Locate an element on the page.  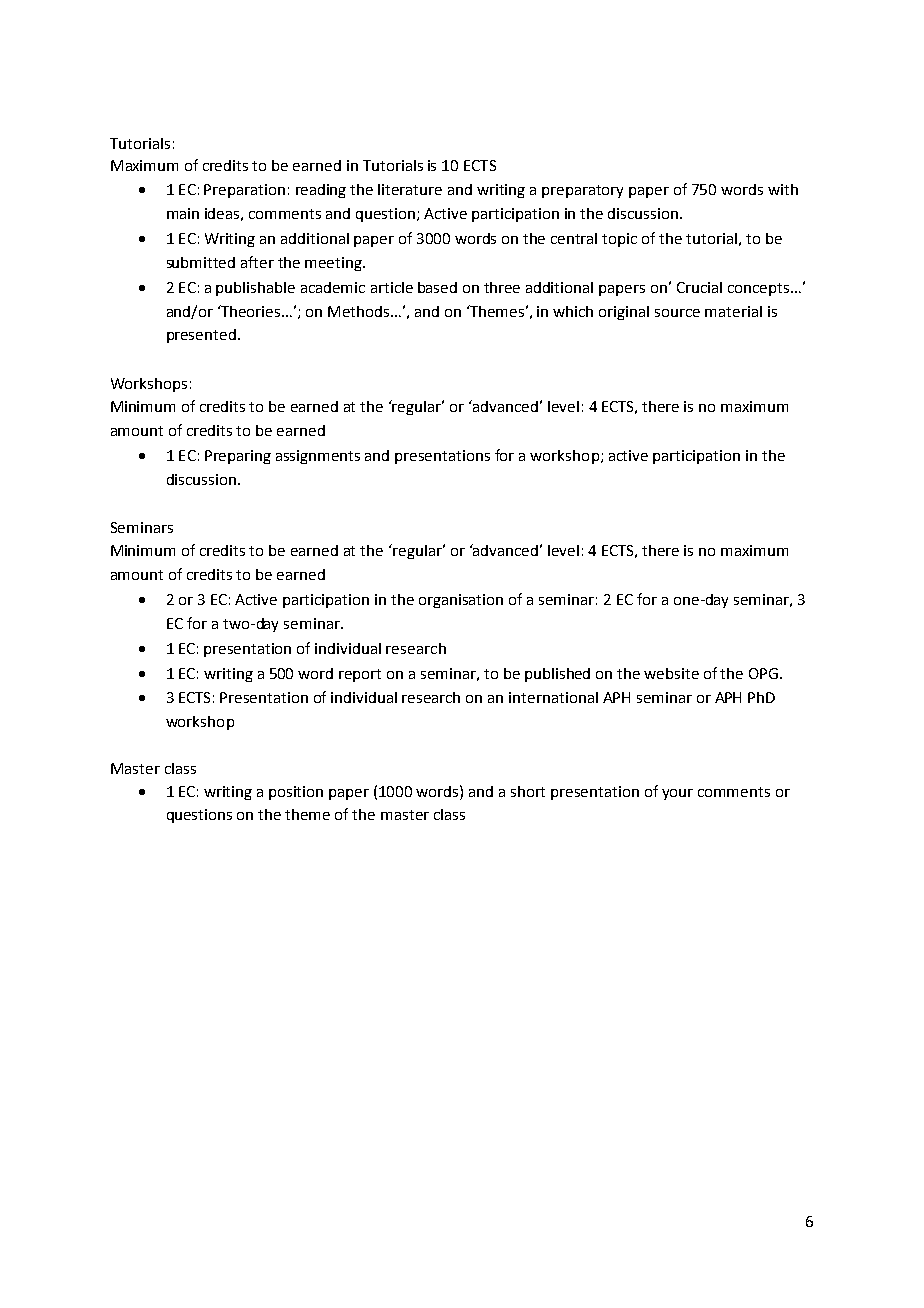
website is located at coordinates (671, 673).
